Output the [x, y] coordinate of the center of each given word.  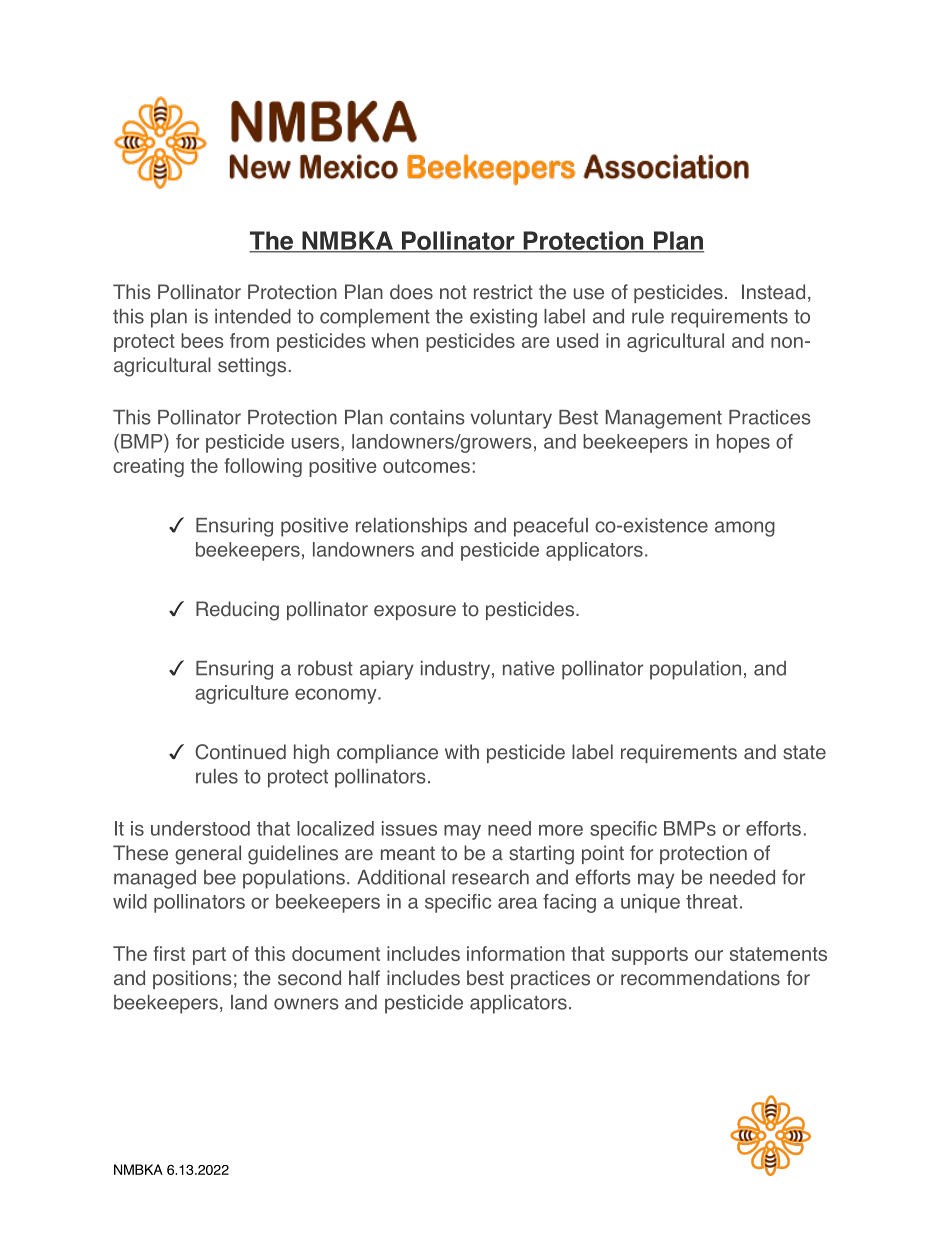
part [209, 956]
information [516, 953]
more [561, 830]
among [745, 529]
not [453, 292]
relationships [411, 527]
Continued [240, 752]
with [462, 751]
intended [253, 316]
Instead [773, 292]
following [263, 467]
